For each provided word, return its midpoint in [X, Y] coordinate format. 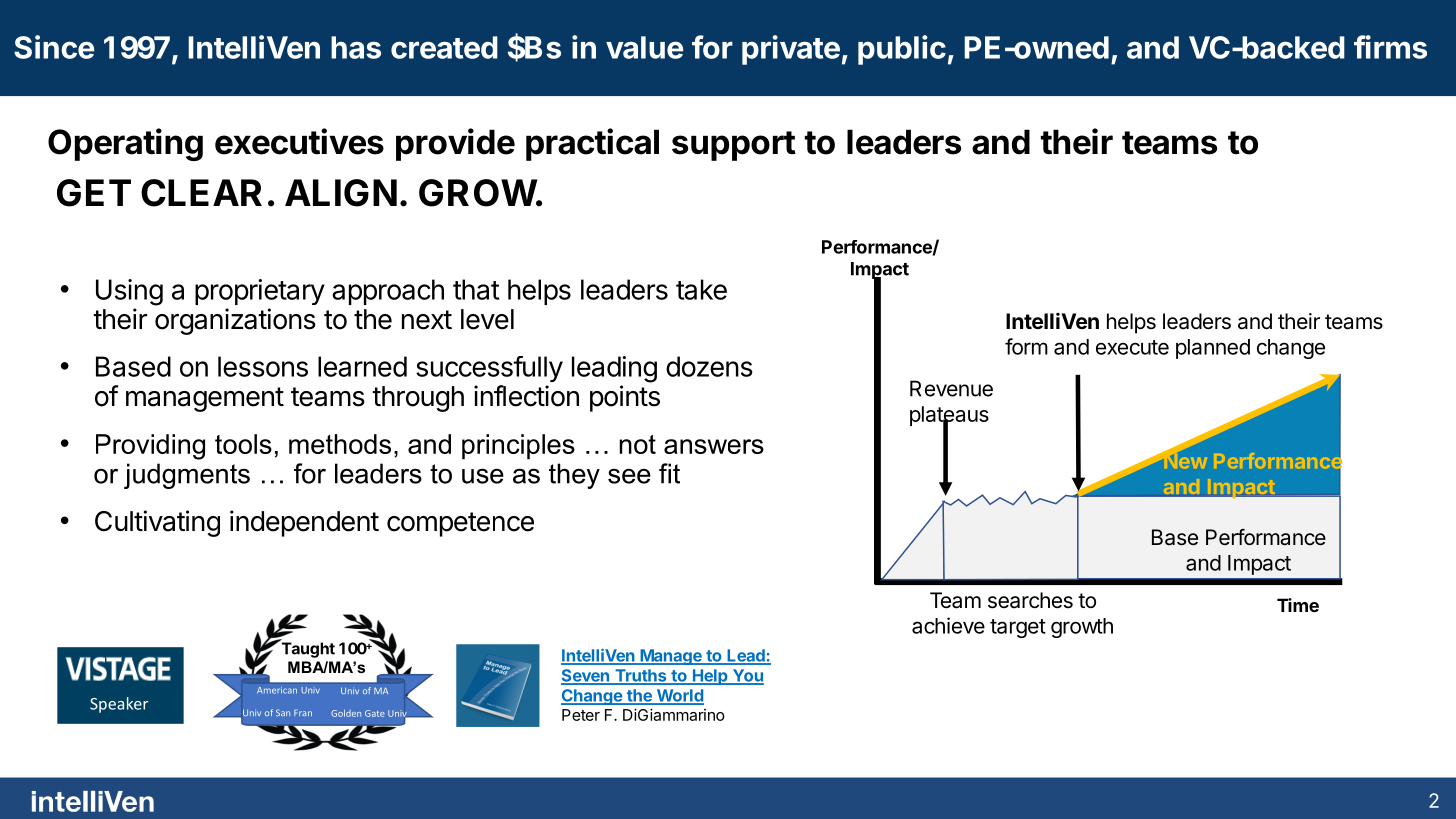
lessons [263, 366]
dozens [709, 366]
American [277, 690]
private [791, 50]
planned [1213, 349]
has [356, 47]
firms [1390, 47]
